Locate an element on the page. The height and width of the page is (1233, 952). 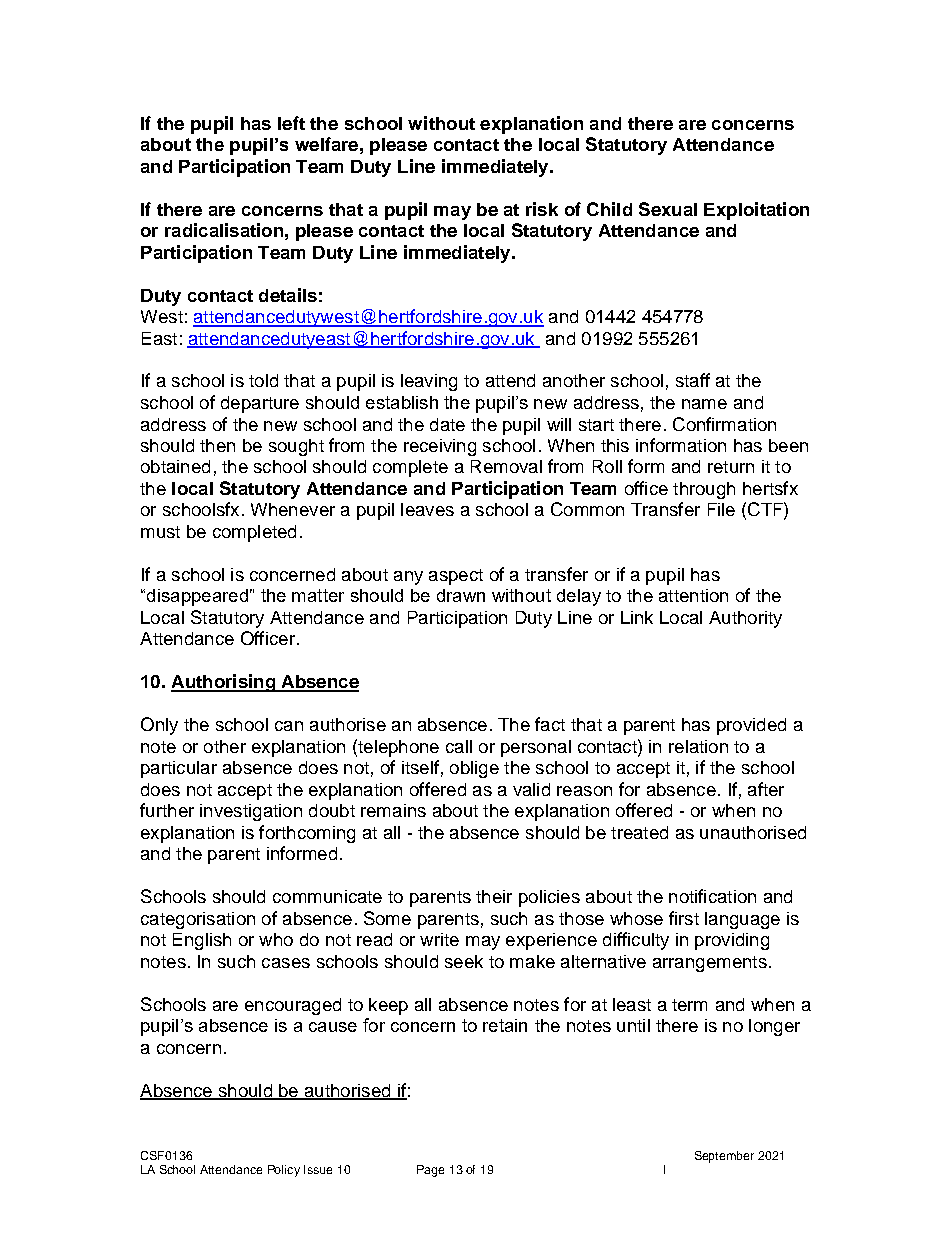
Sexual is located at coordinates (668, 209).
